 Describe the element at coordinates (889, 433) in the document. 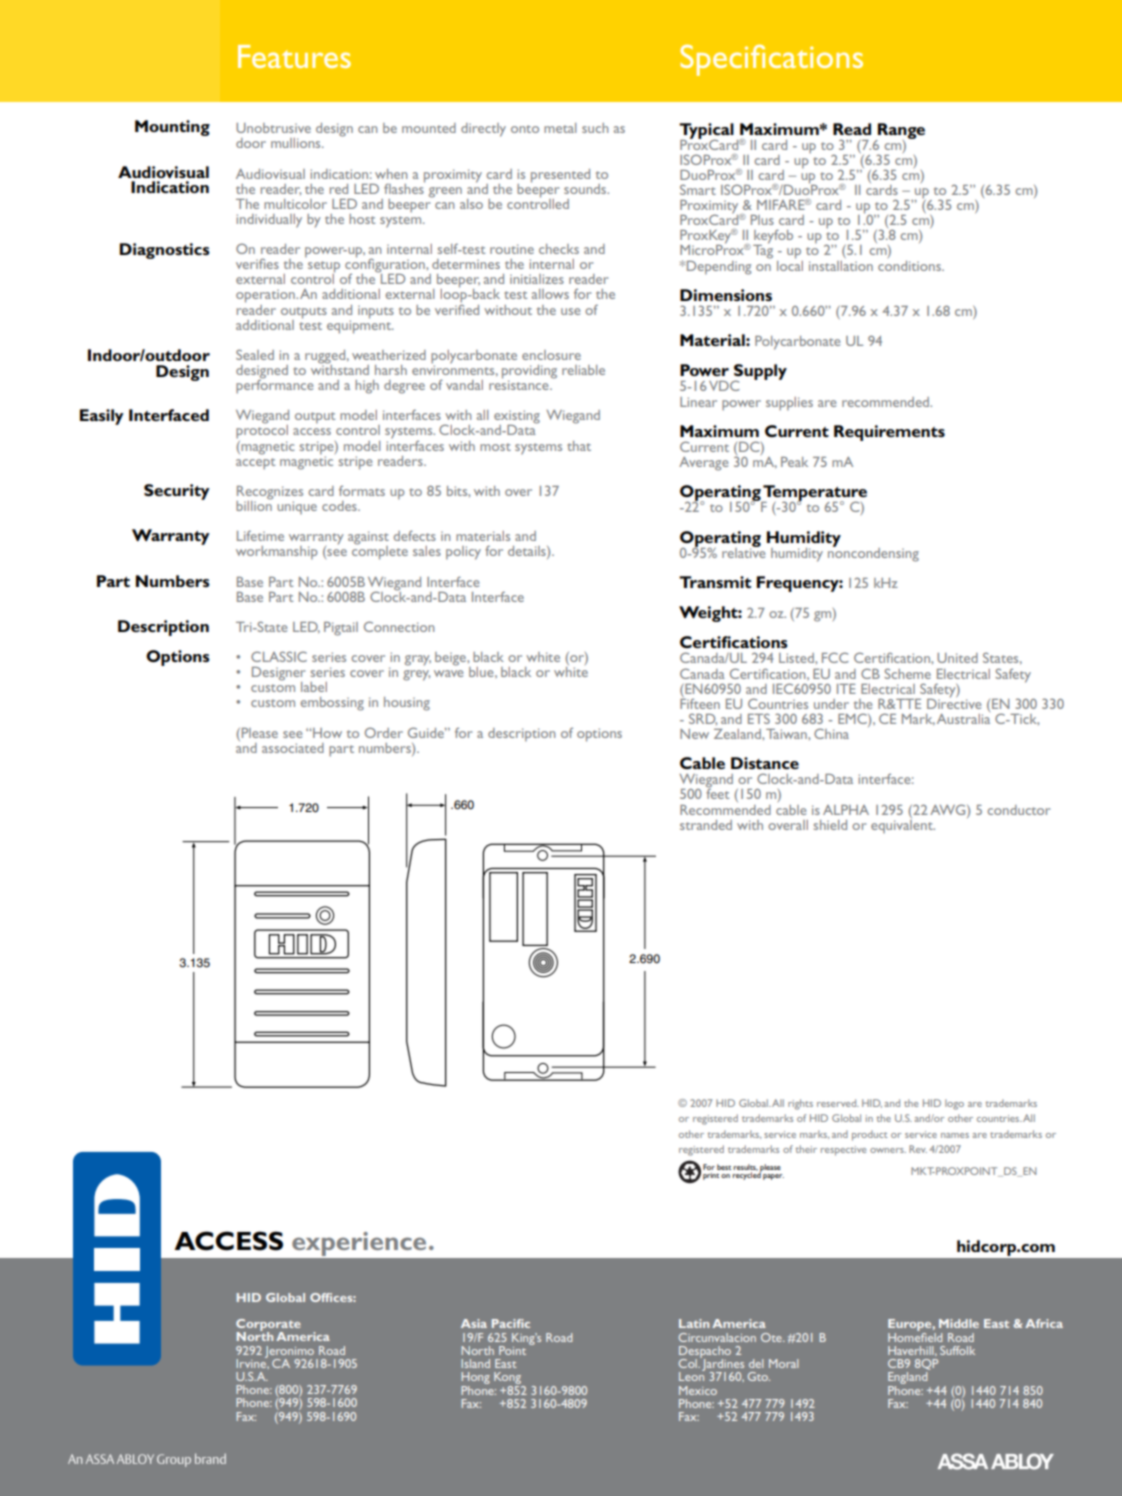

I see `Requirements` at that location.
